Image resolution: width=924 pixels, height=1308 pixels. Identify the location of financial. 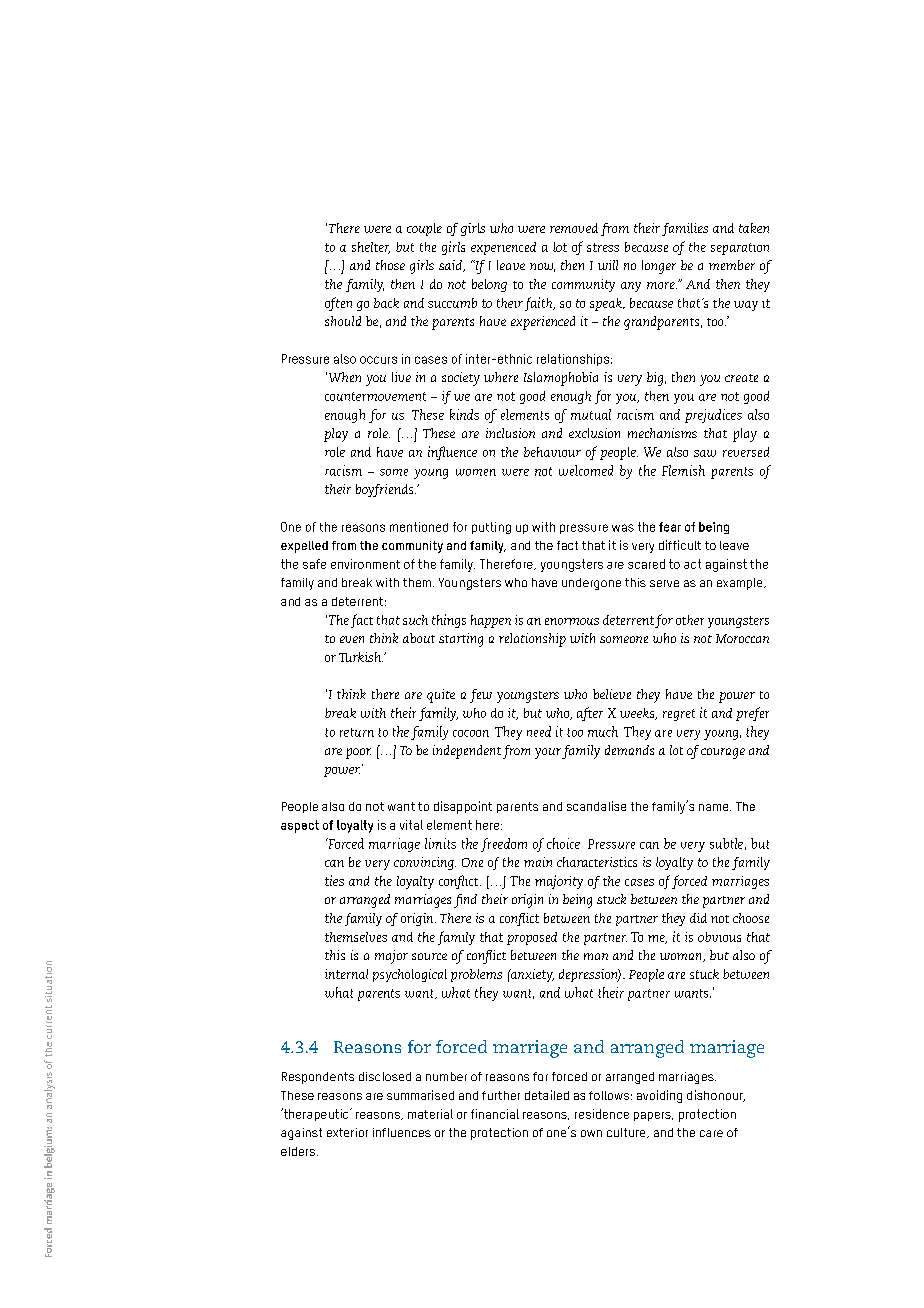
(495, 1114).
